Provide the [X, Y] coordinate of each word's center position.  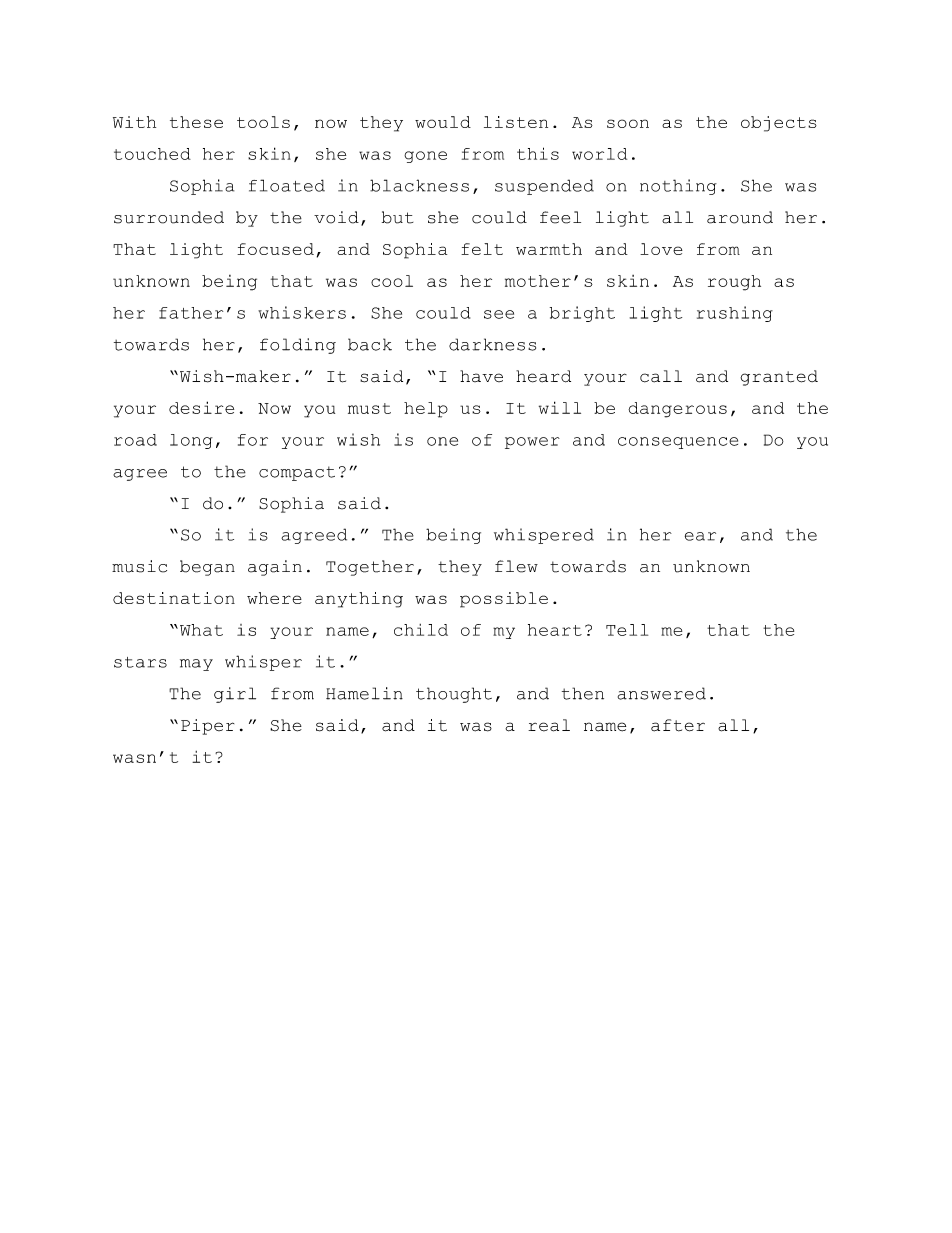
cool [392, 281]
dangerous [677, 410]
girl [235, 695]
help [426, 410]
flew [516, 566]
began [207, 568]
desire [201, 407]
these [196, 122]
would [443, 122]
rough [734, 283]
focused [275, 249]
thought [454, 695]
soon [628, 123]
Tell [627, 630]
